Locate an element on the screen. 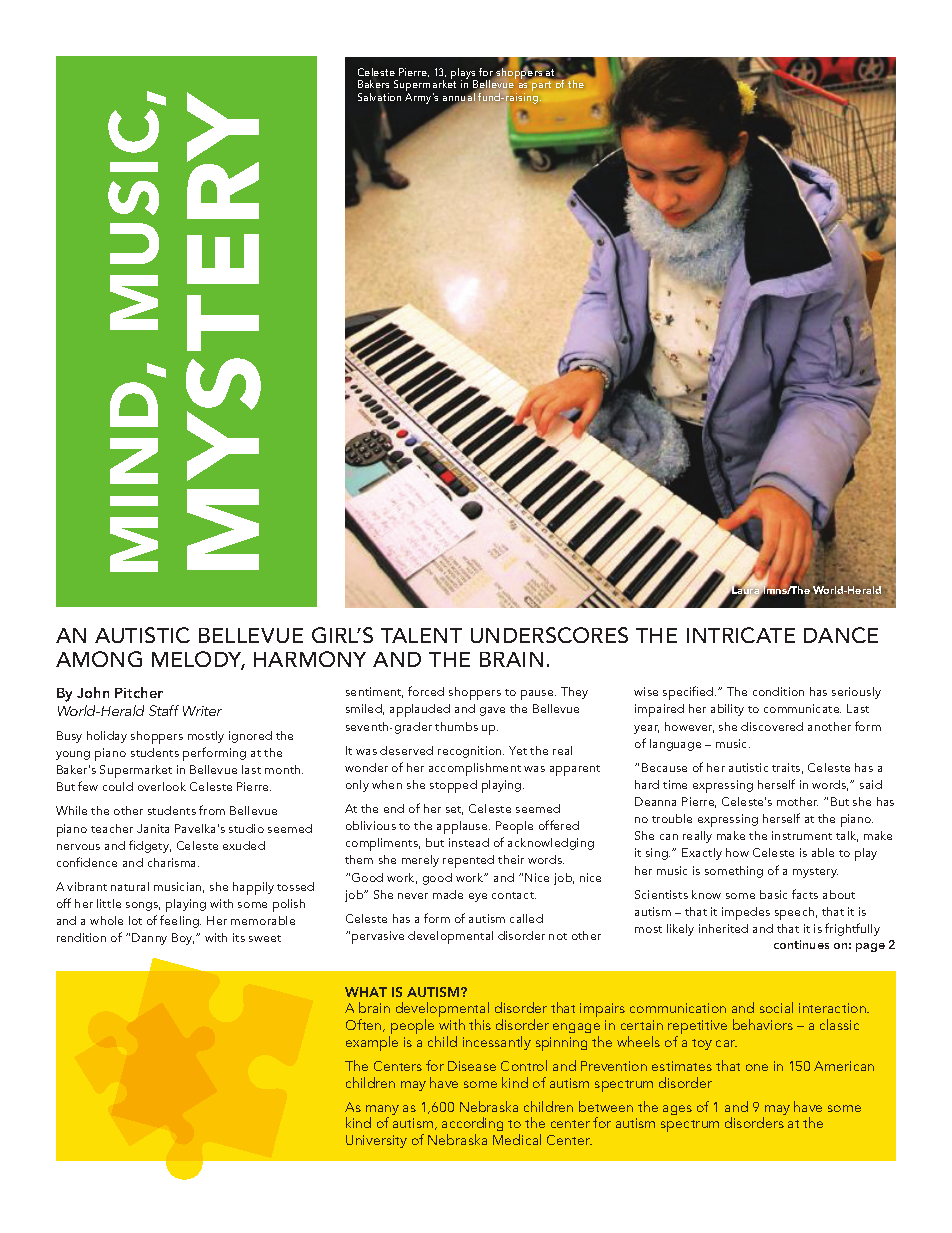  University is located at coordinates (376, 1141).
